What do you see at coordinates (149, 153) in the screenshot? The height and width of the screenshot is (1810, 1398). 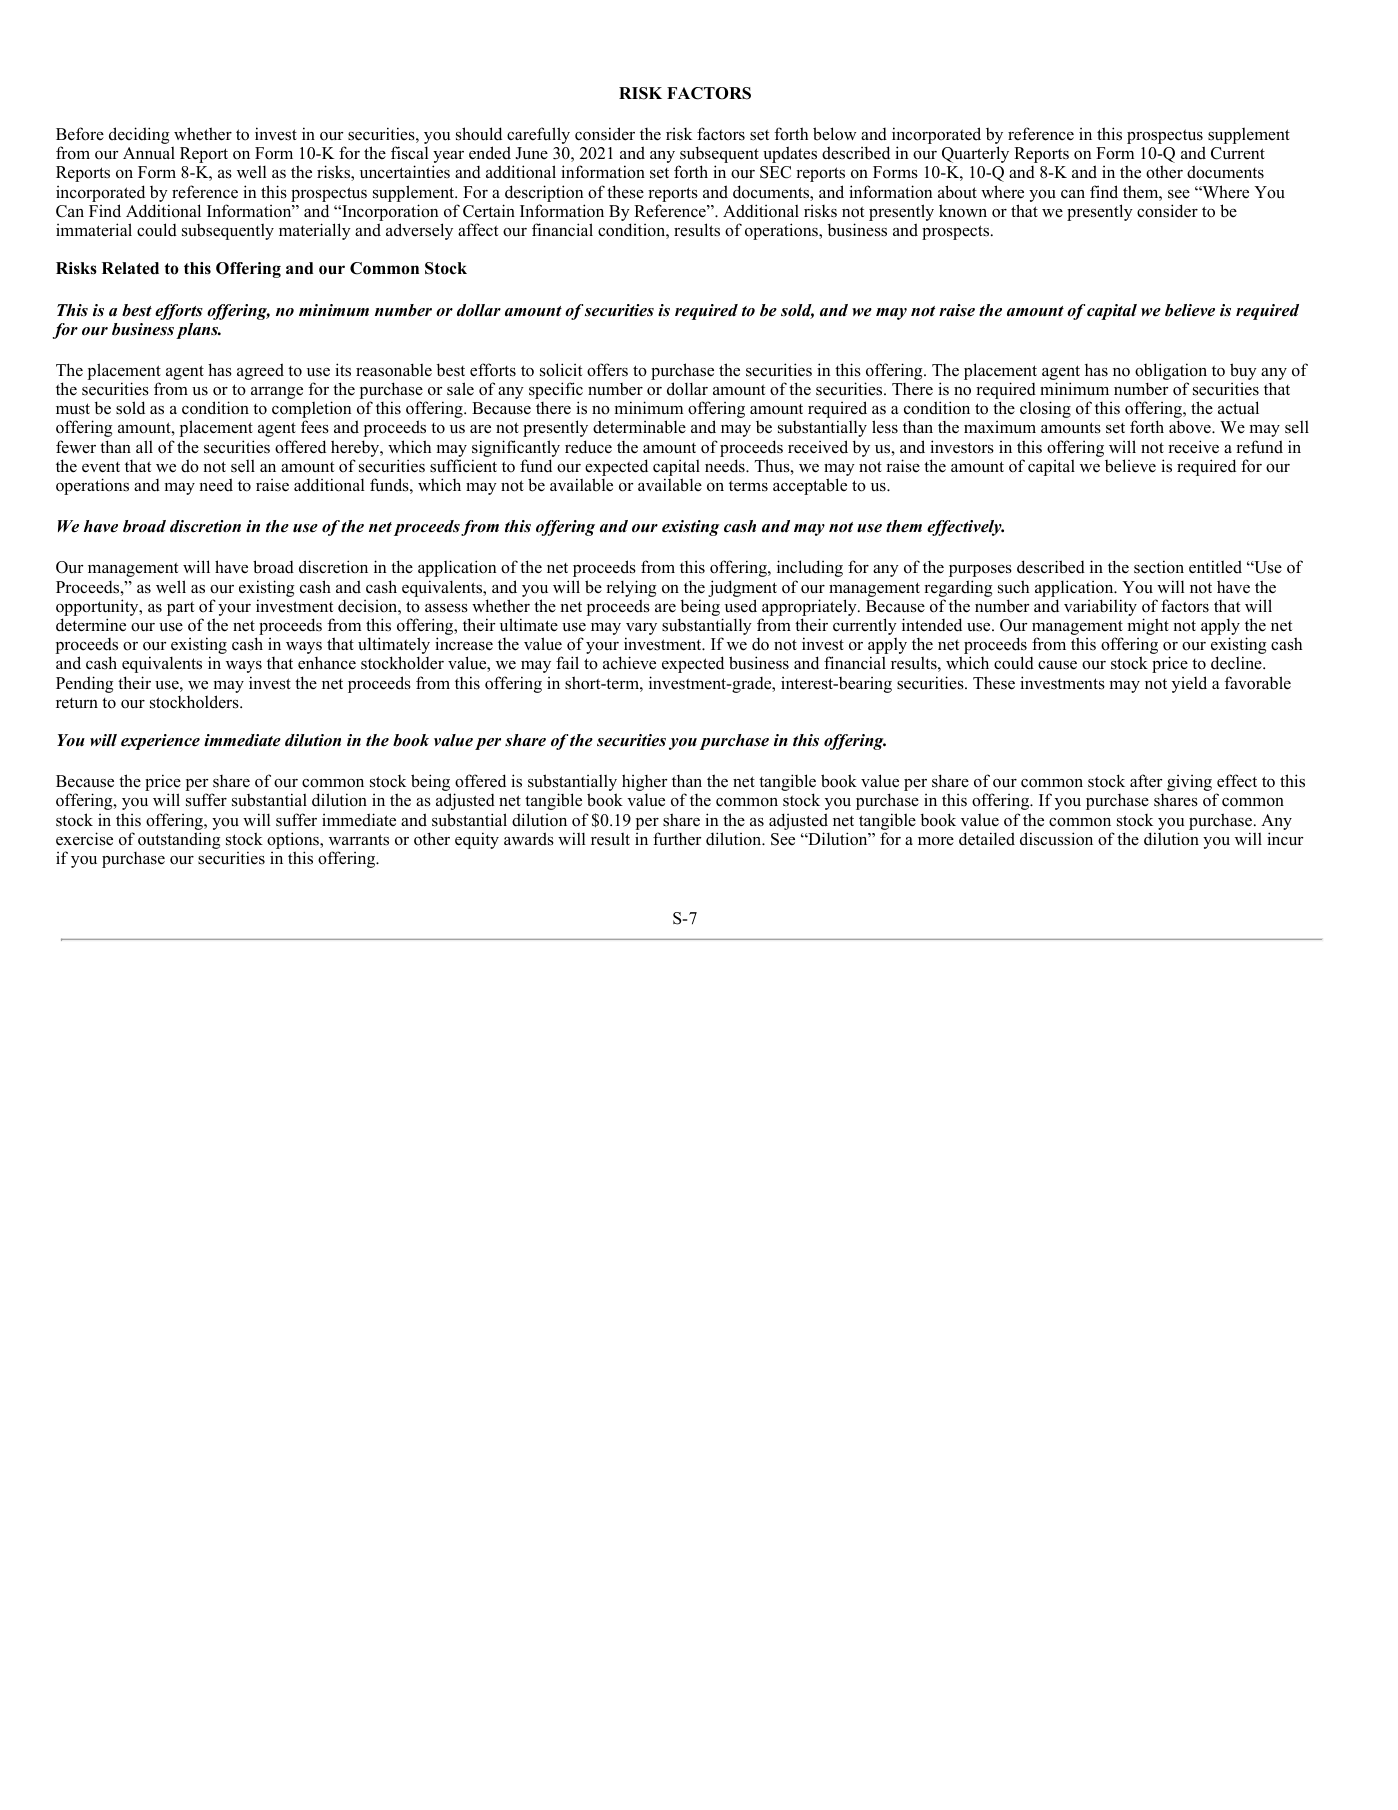 I see `Annual` at bounding box center [149, 153].
